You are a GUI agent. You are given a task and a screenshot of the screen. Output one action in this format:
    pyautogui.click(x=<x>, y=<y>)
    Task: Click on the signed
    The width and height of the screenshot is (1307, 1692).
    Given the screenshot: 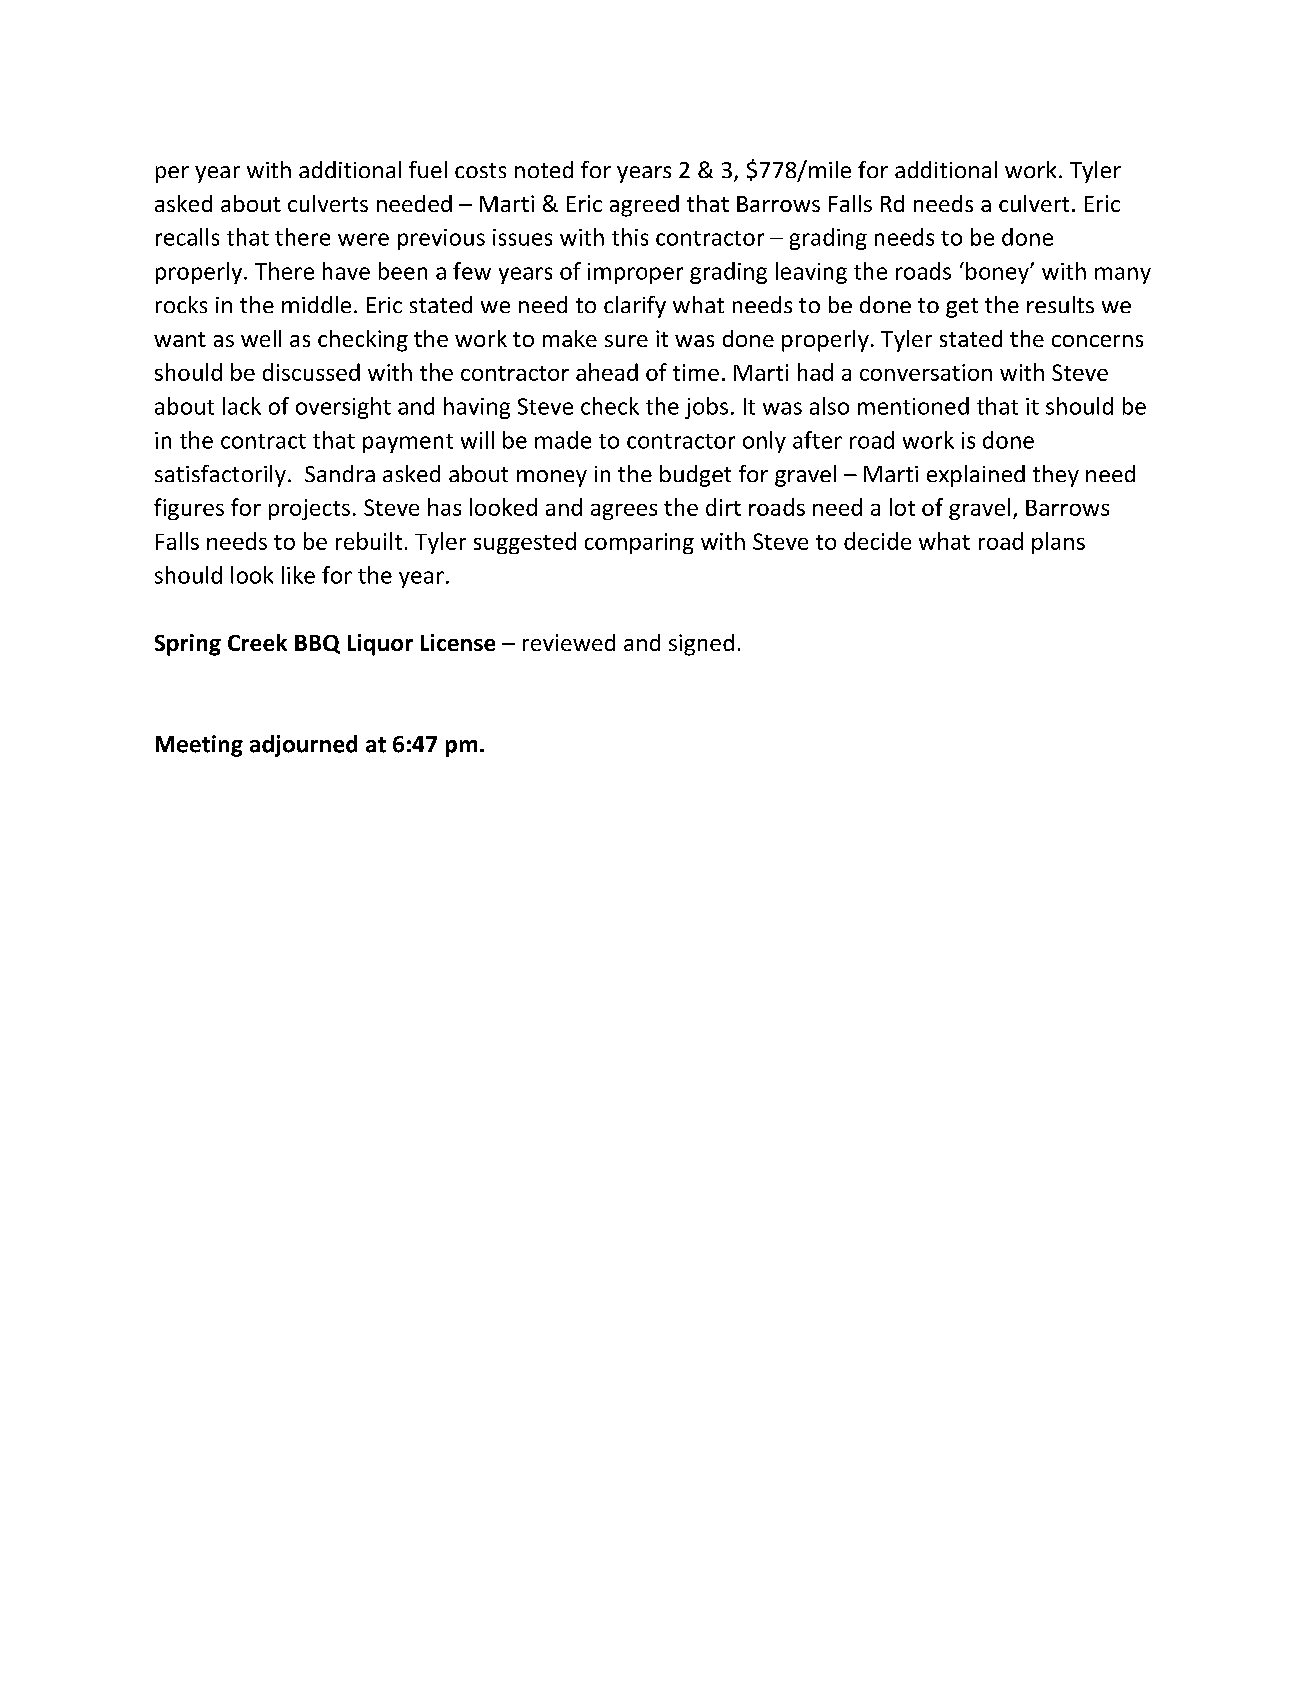 What is the action you would take?
    pyautogui.click(x=701, y=645)
